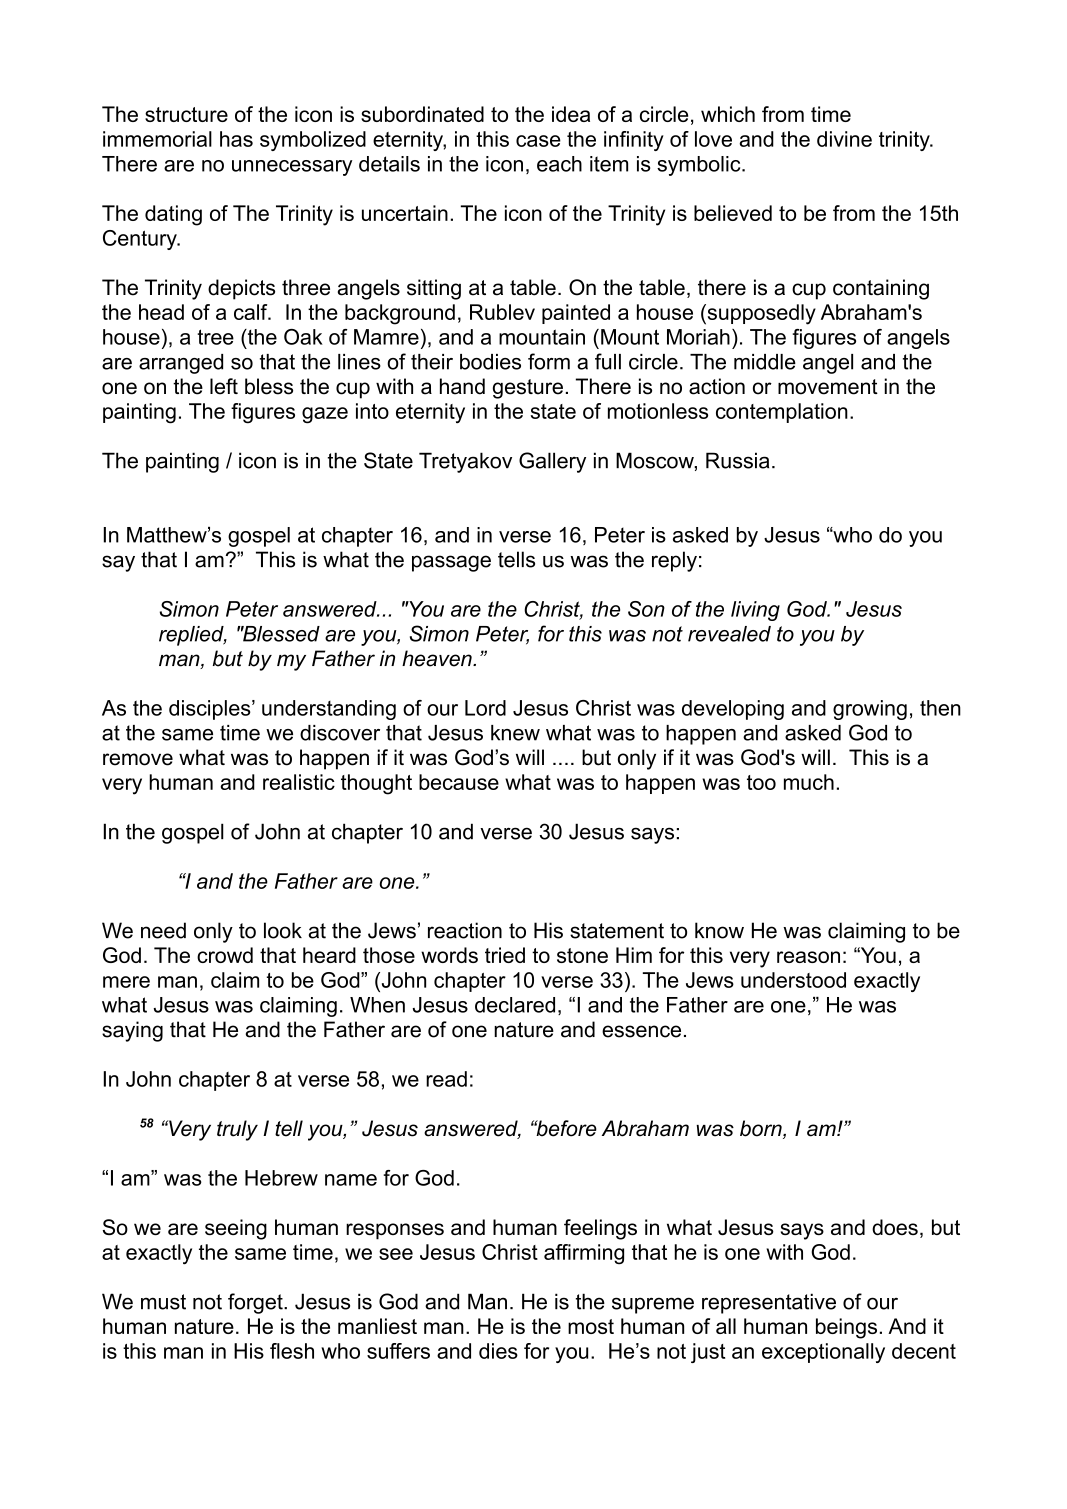 The height and width of the screenshot is (1509, 1067). I want to click on forget, so click(256, 1303).
